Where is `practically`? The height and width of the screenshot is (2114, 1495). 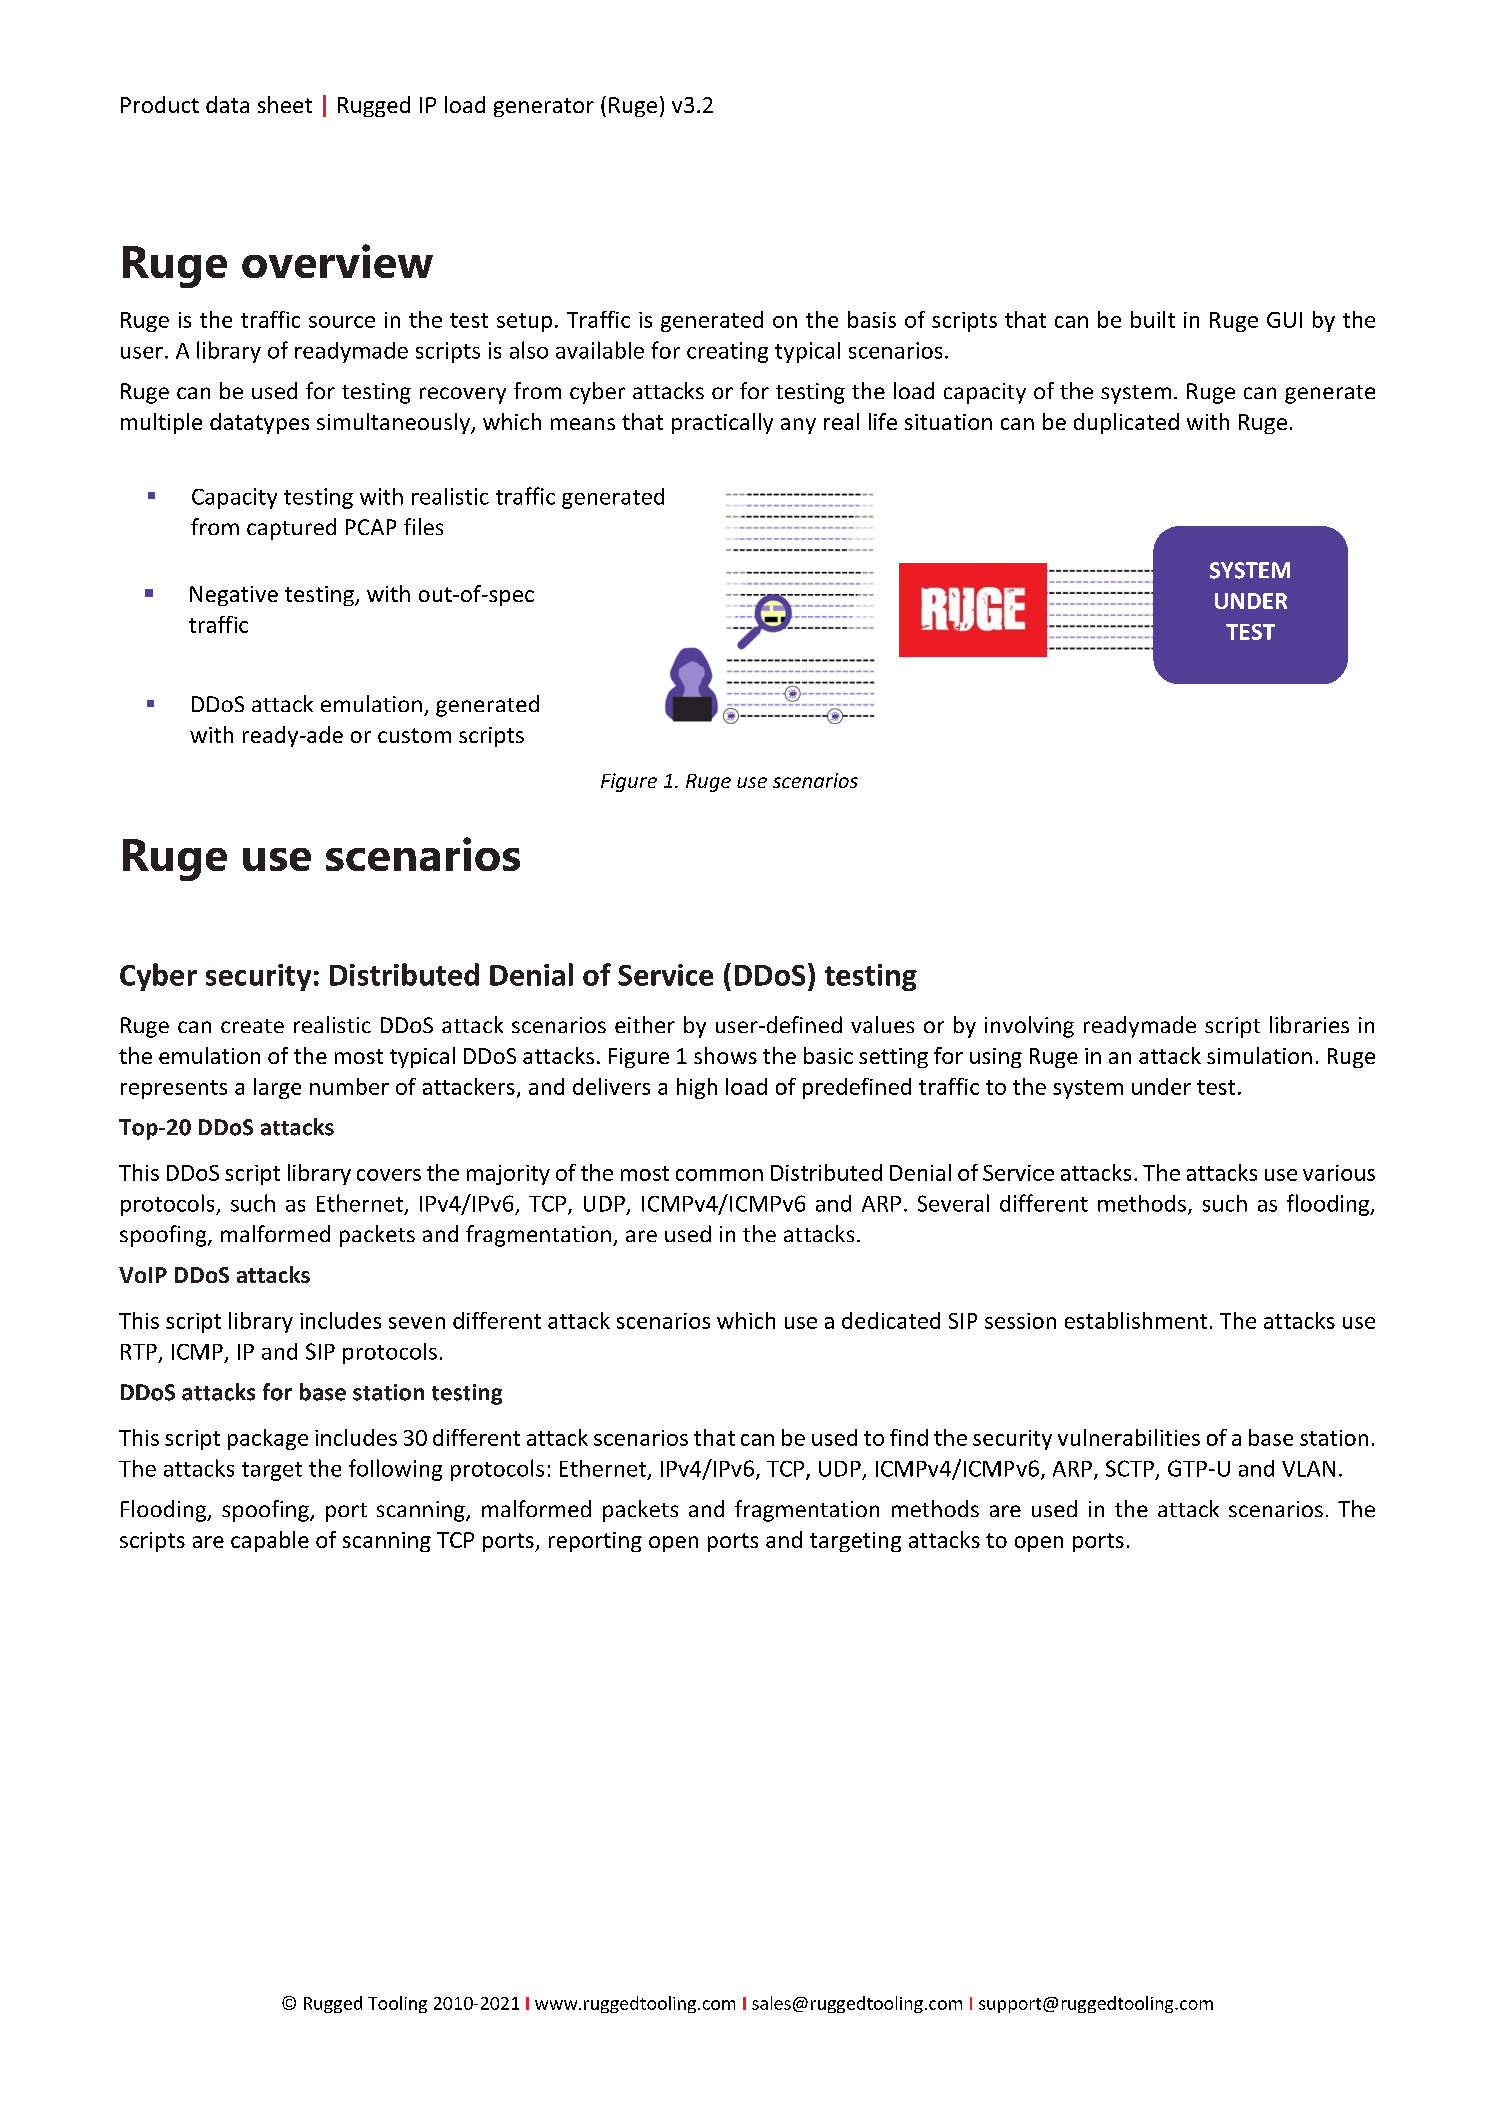
practically is located at coordinates (722, 423).
